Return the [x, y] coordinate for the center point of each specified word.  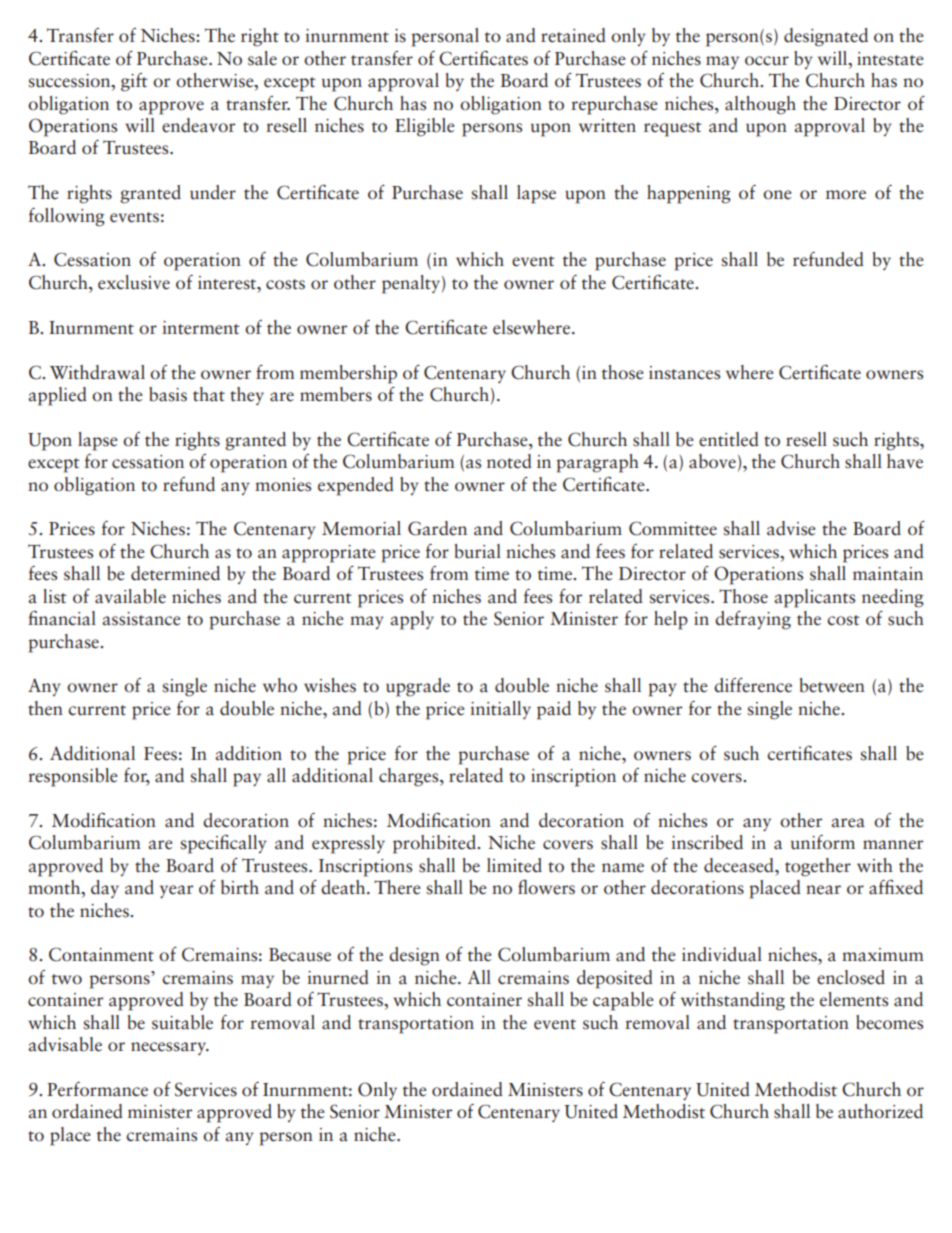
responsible [73, 777]
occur [767, 61]
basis [168, 394]
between [832, 685]
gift [134, 82]
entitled [729, 439]
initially [500, 710]
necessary [170, 1048]
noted [509, 461]
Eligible [425, 127]
